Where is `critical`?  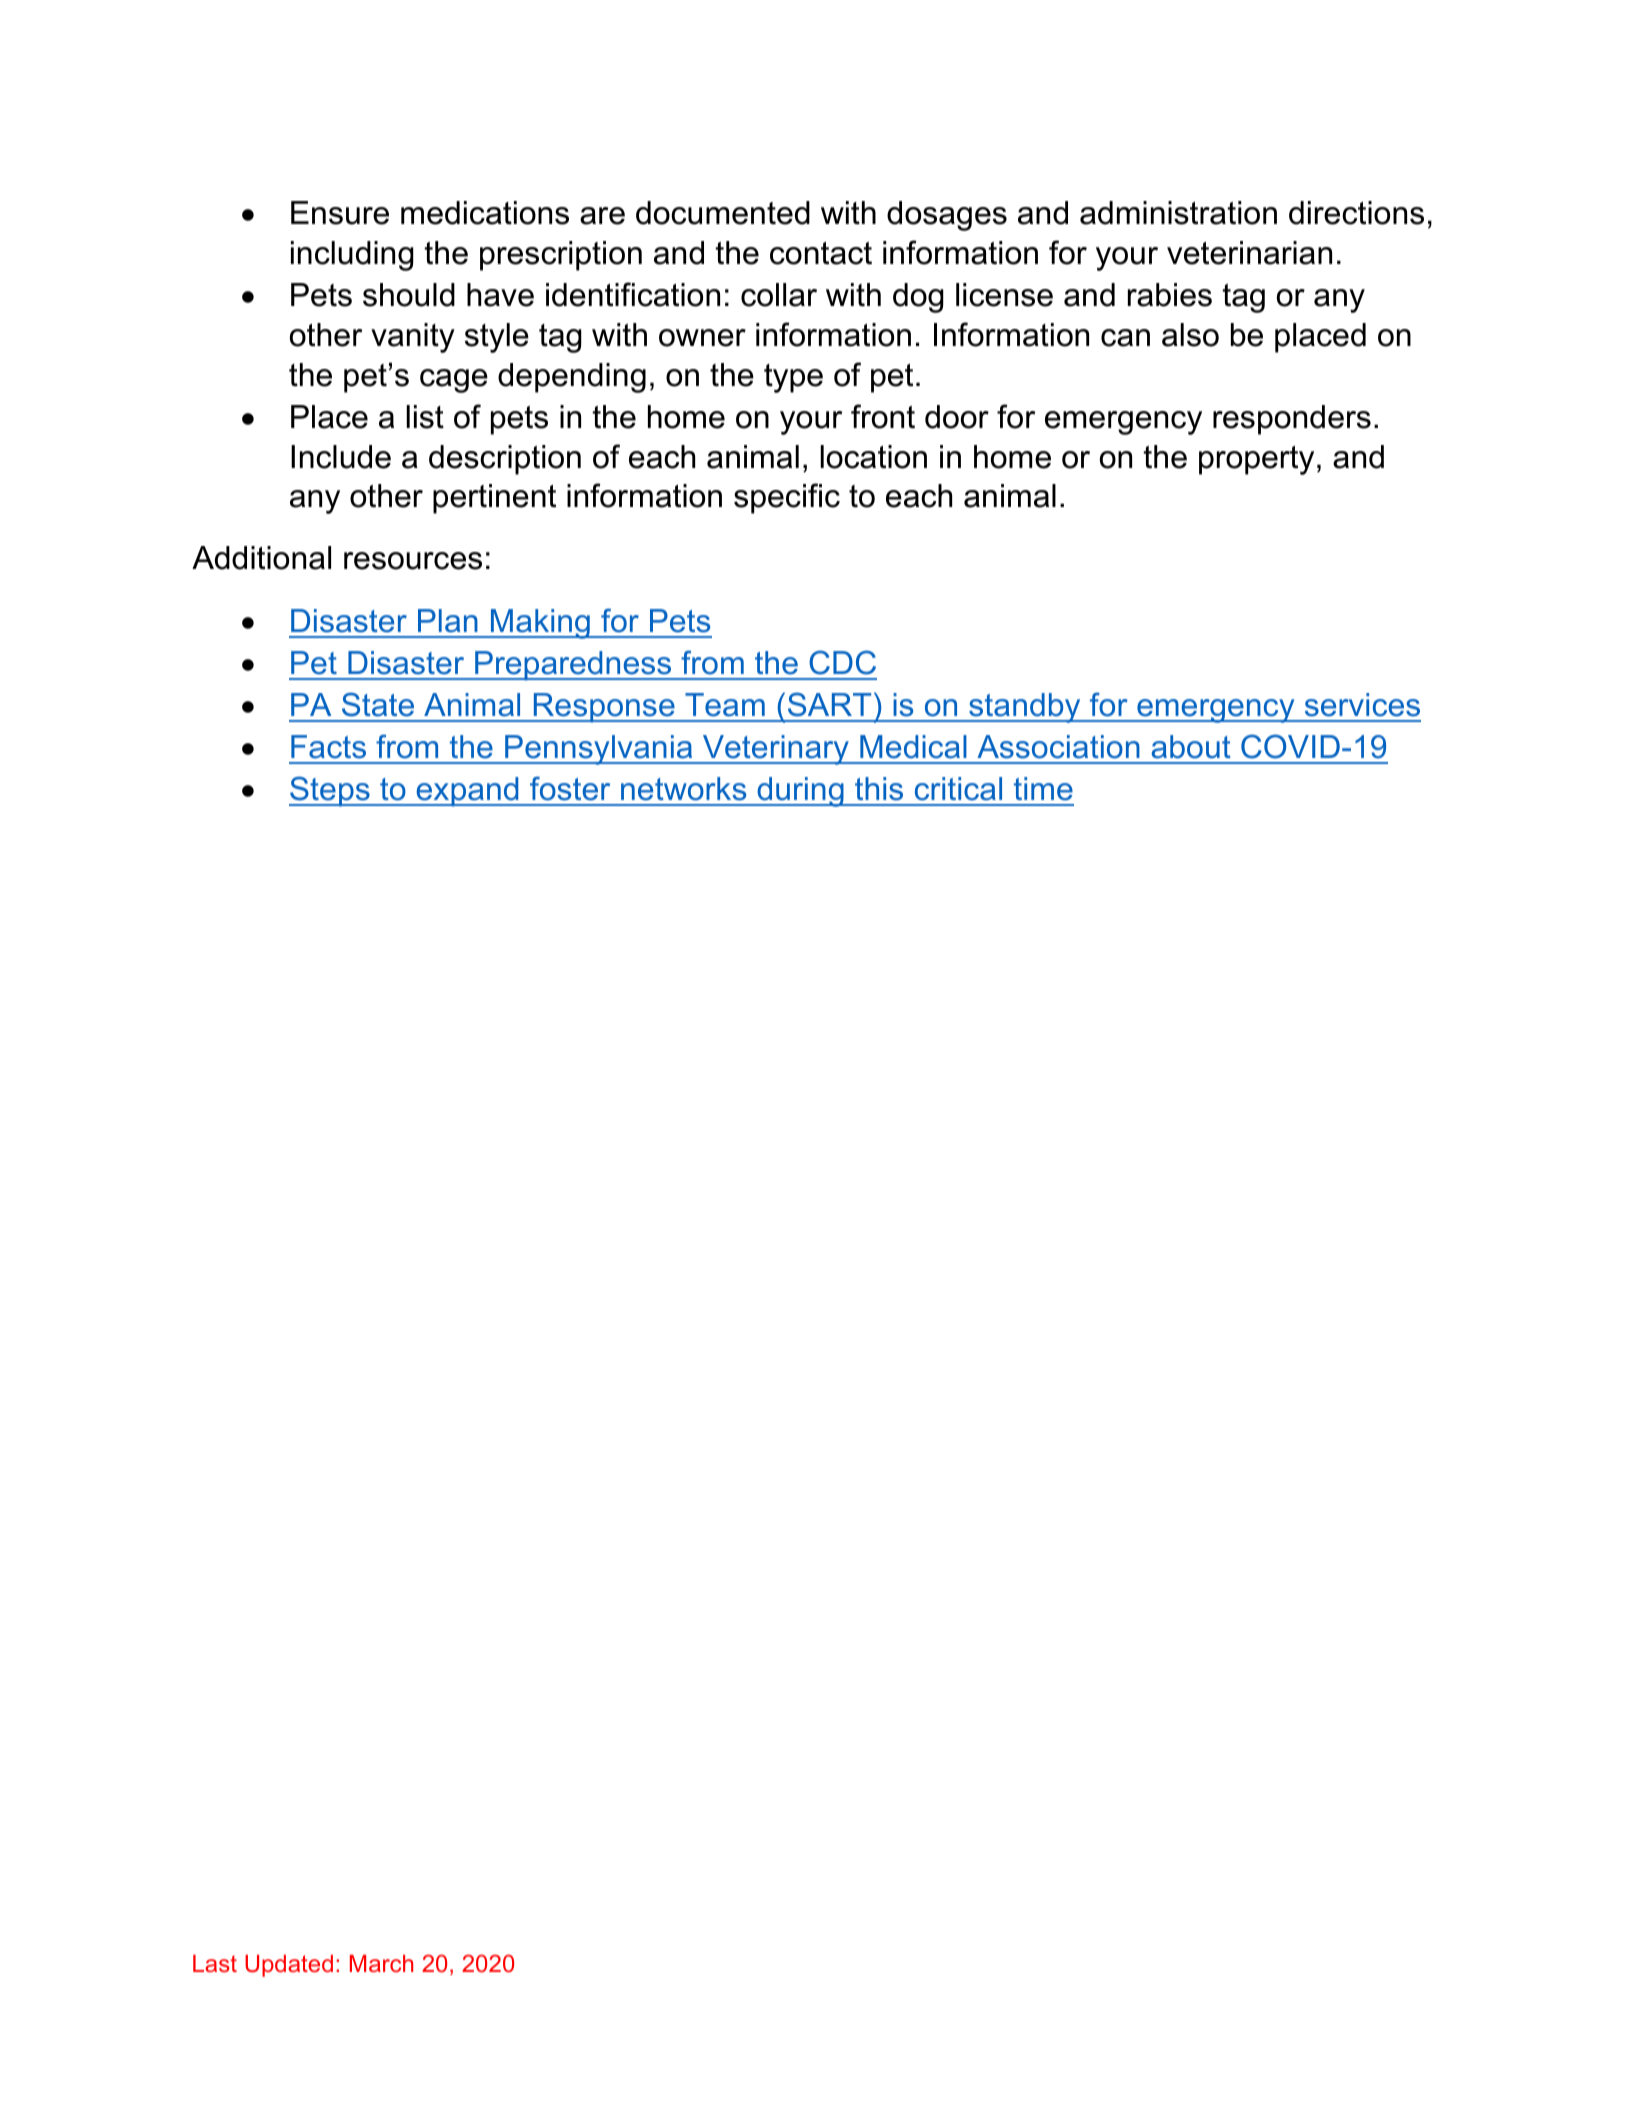
critical is located at coordinates (958, 789).
